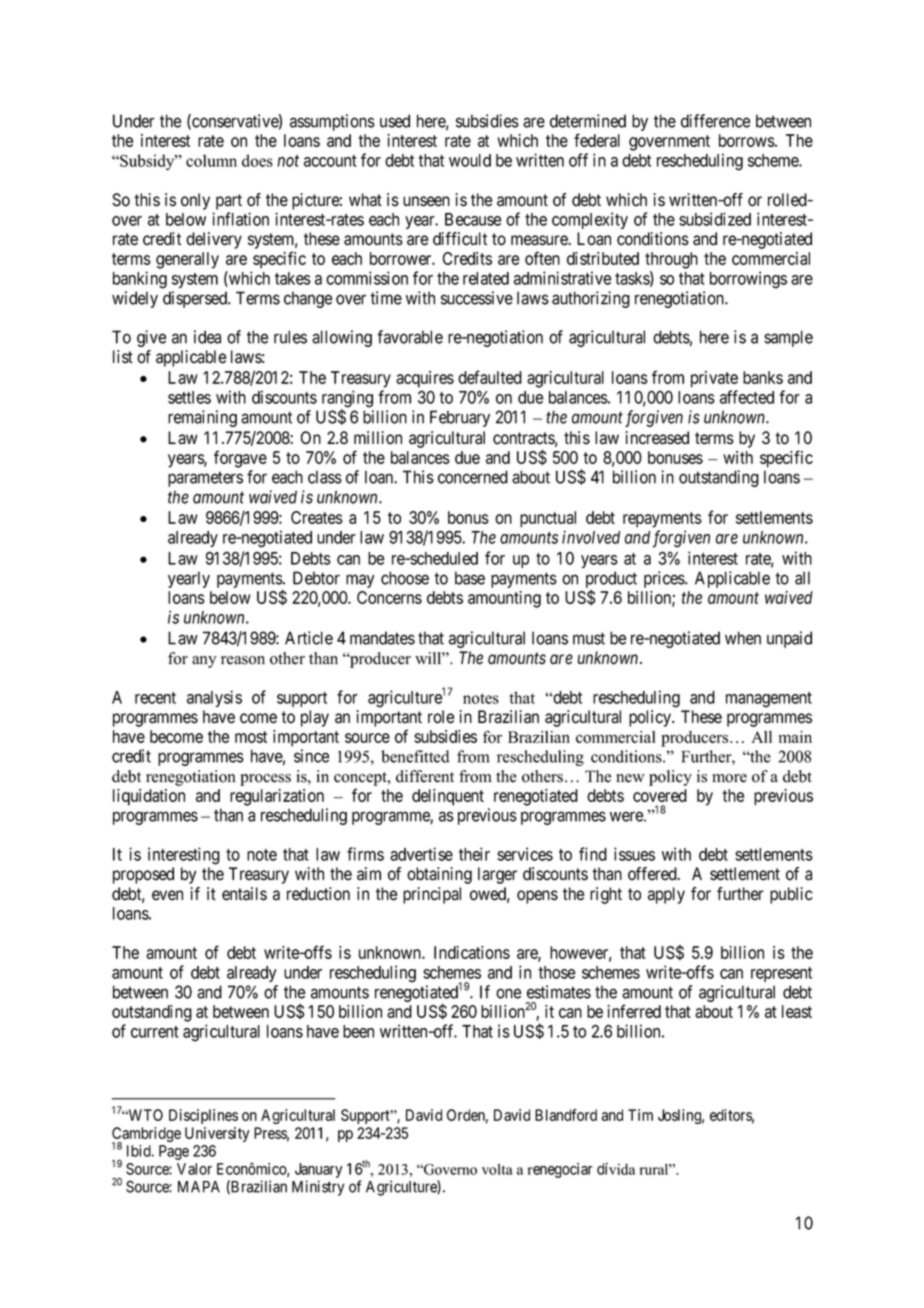 The height and width of the screenshot is (1308, 924). What do you see at coordinates (497, 1169) in the screenshot?
I see `volta` at bounding box center [497, 1169].
